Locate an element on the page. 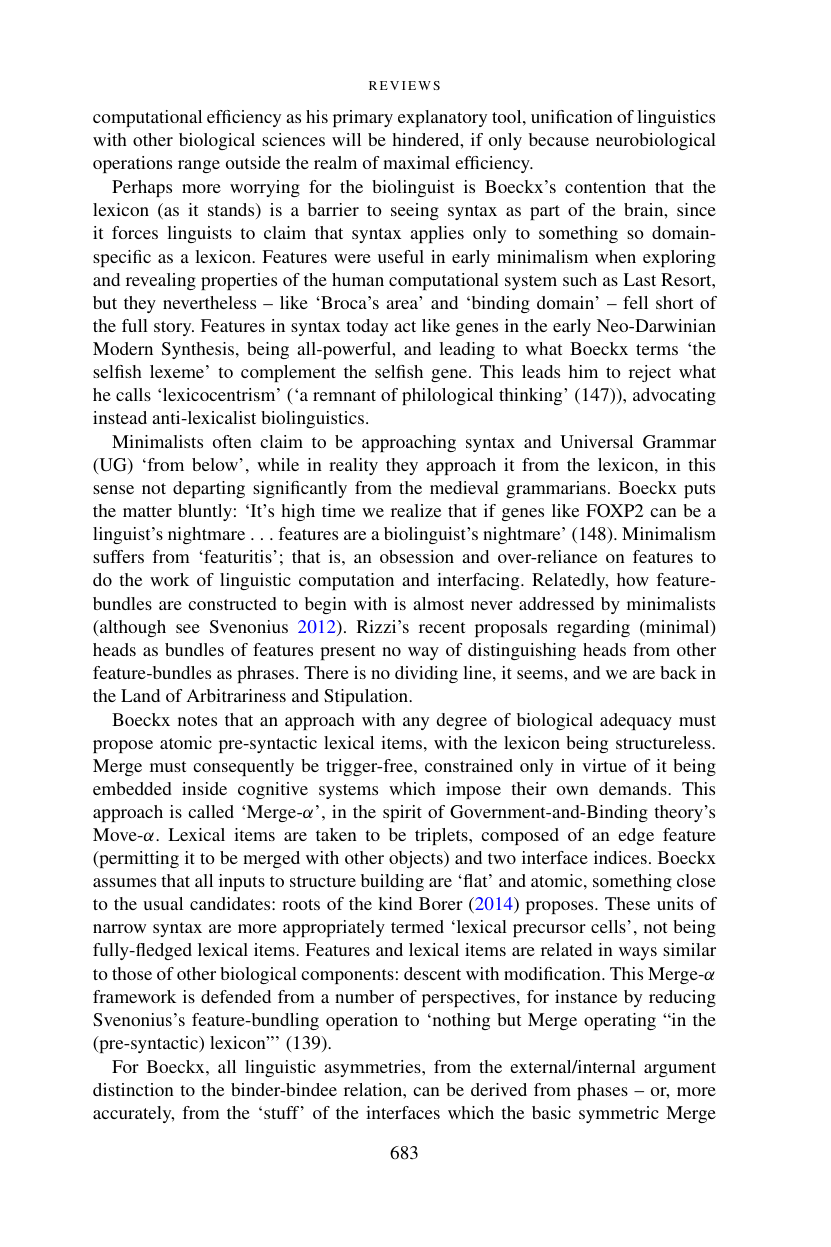  contention is located at coordinates (605, 186).
